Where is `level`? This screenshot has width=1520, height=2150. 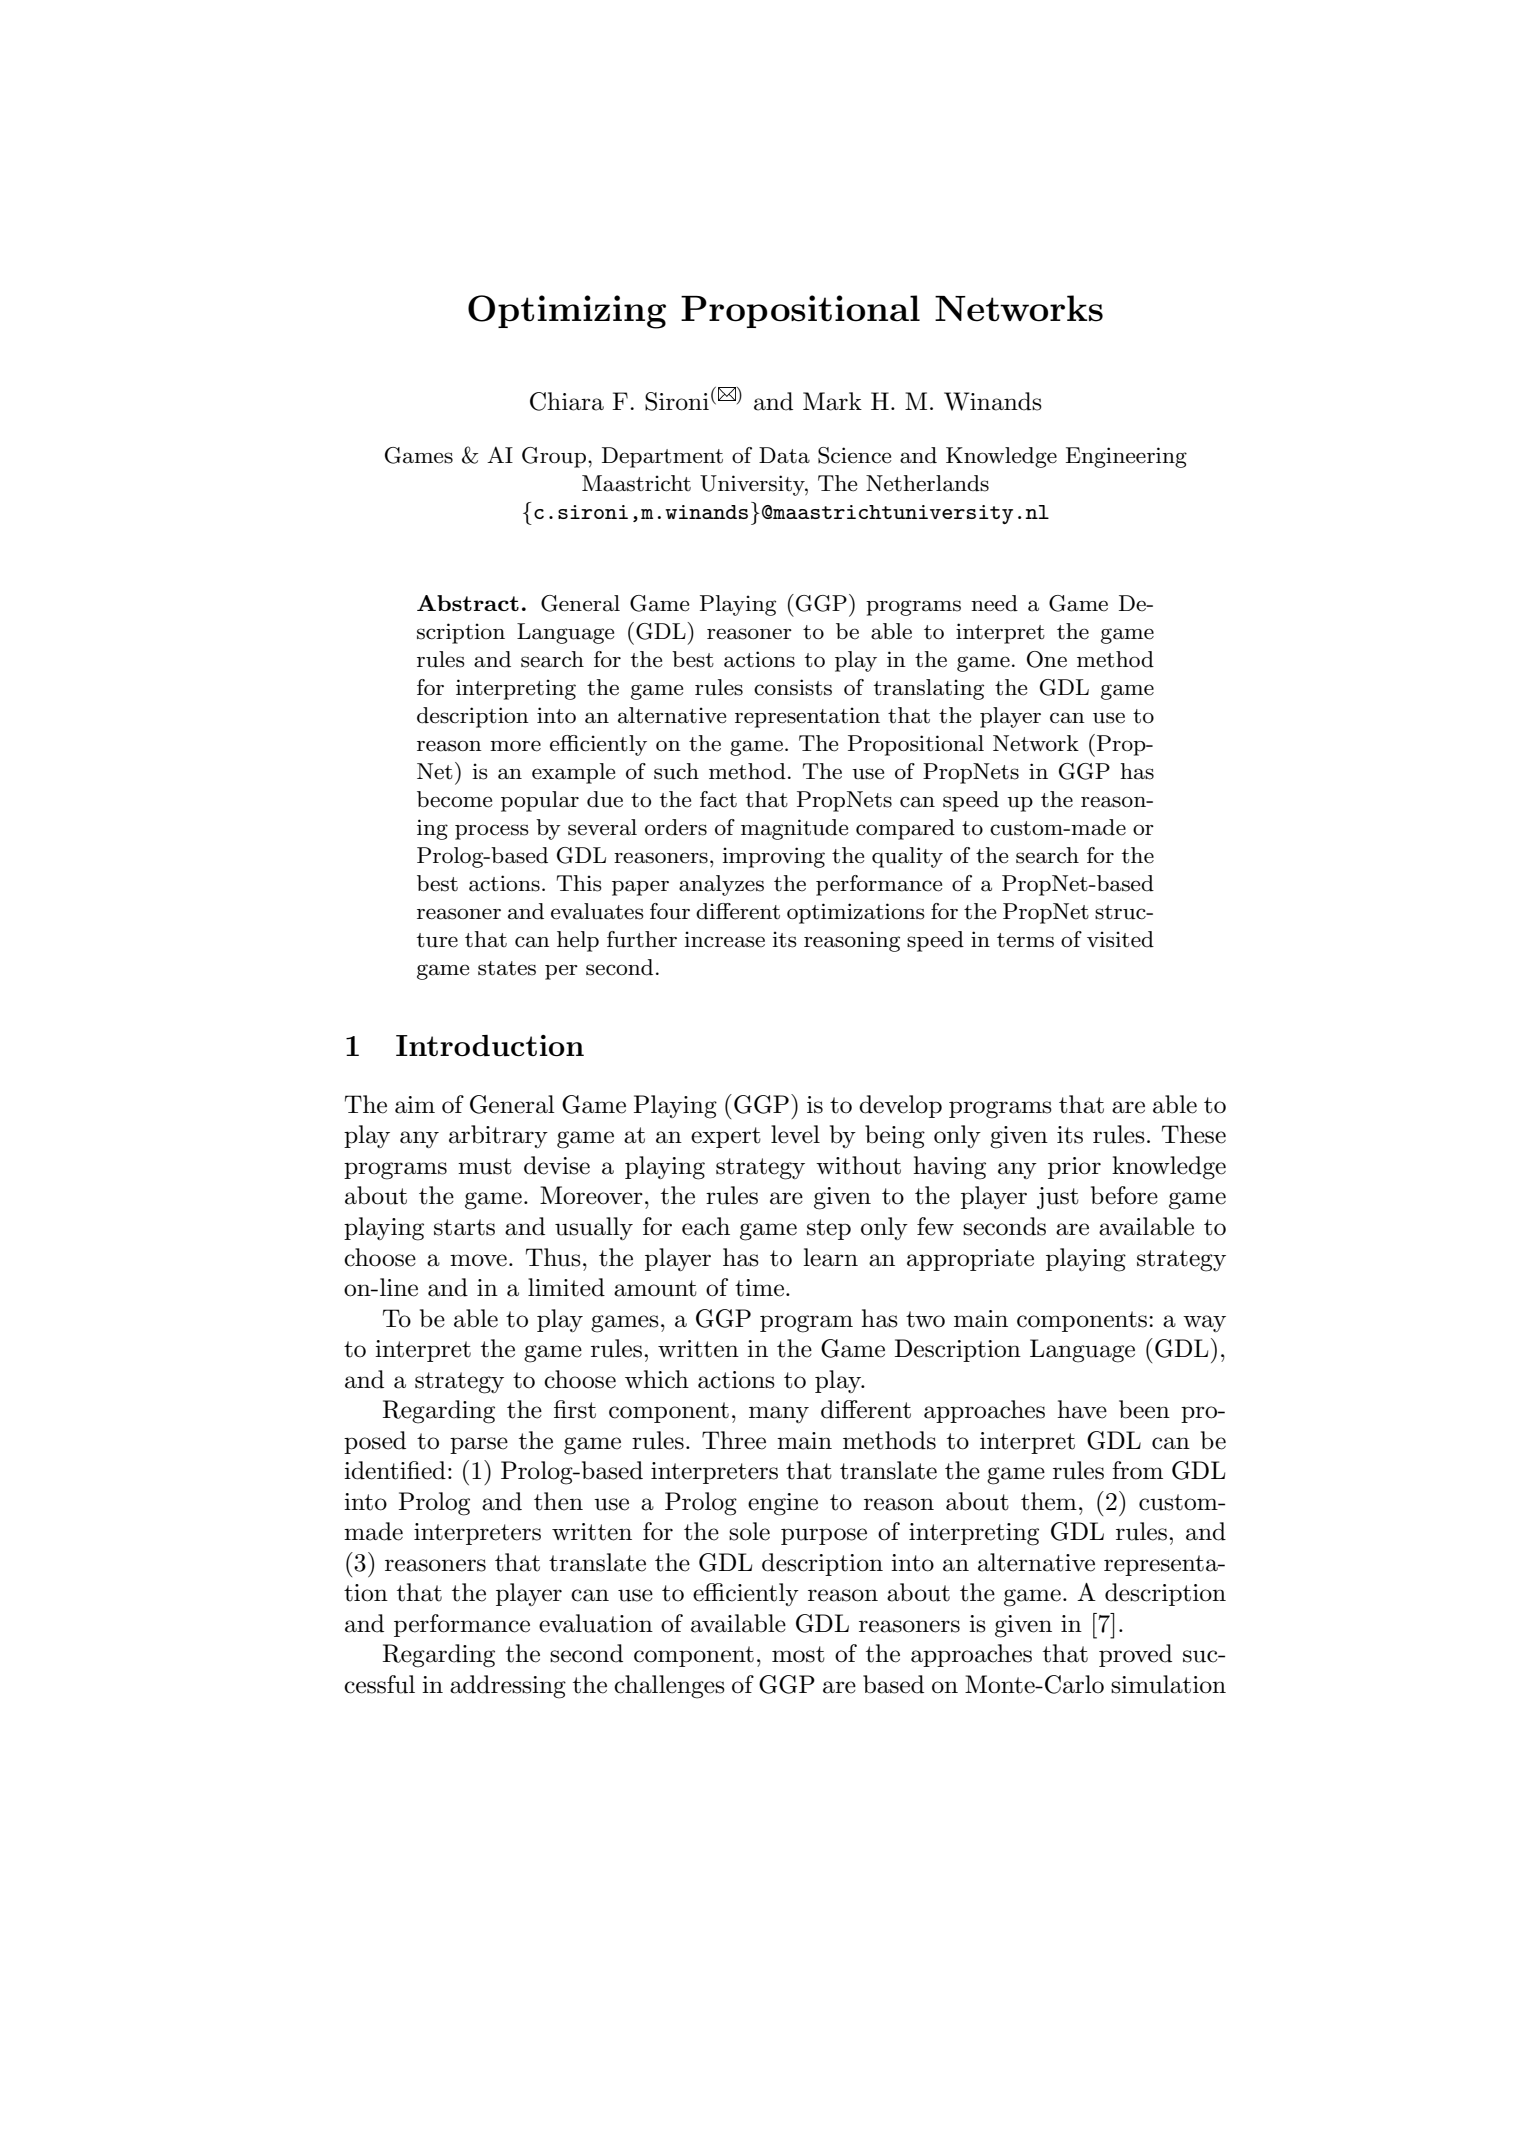 level is located at coordinates (795, 1134).
